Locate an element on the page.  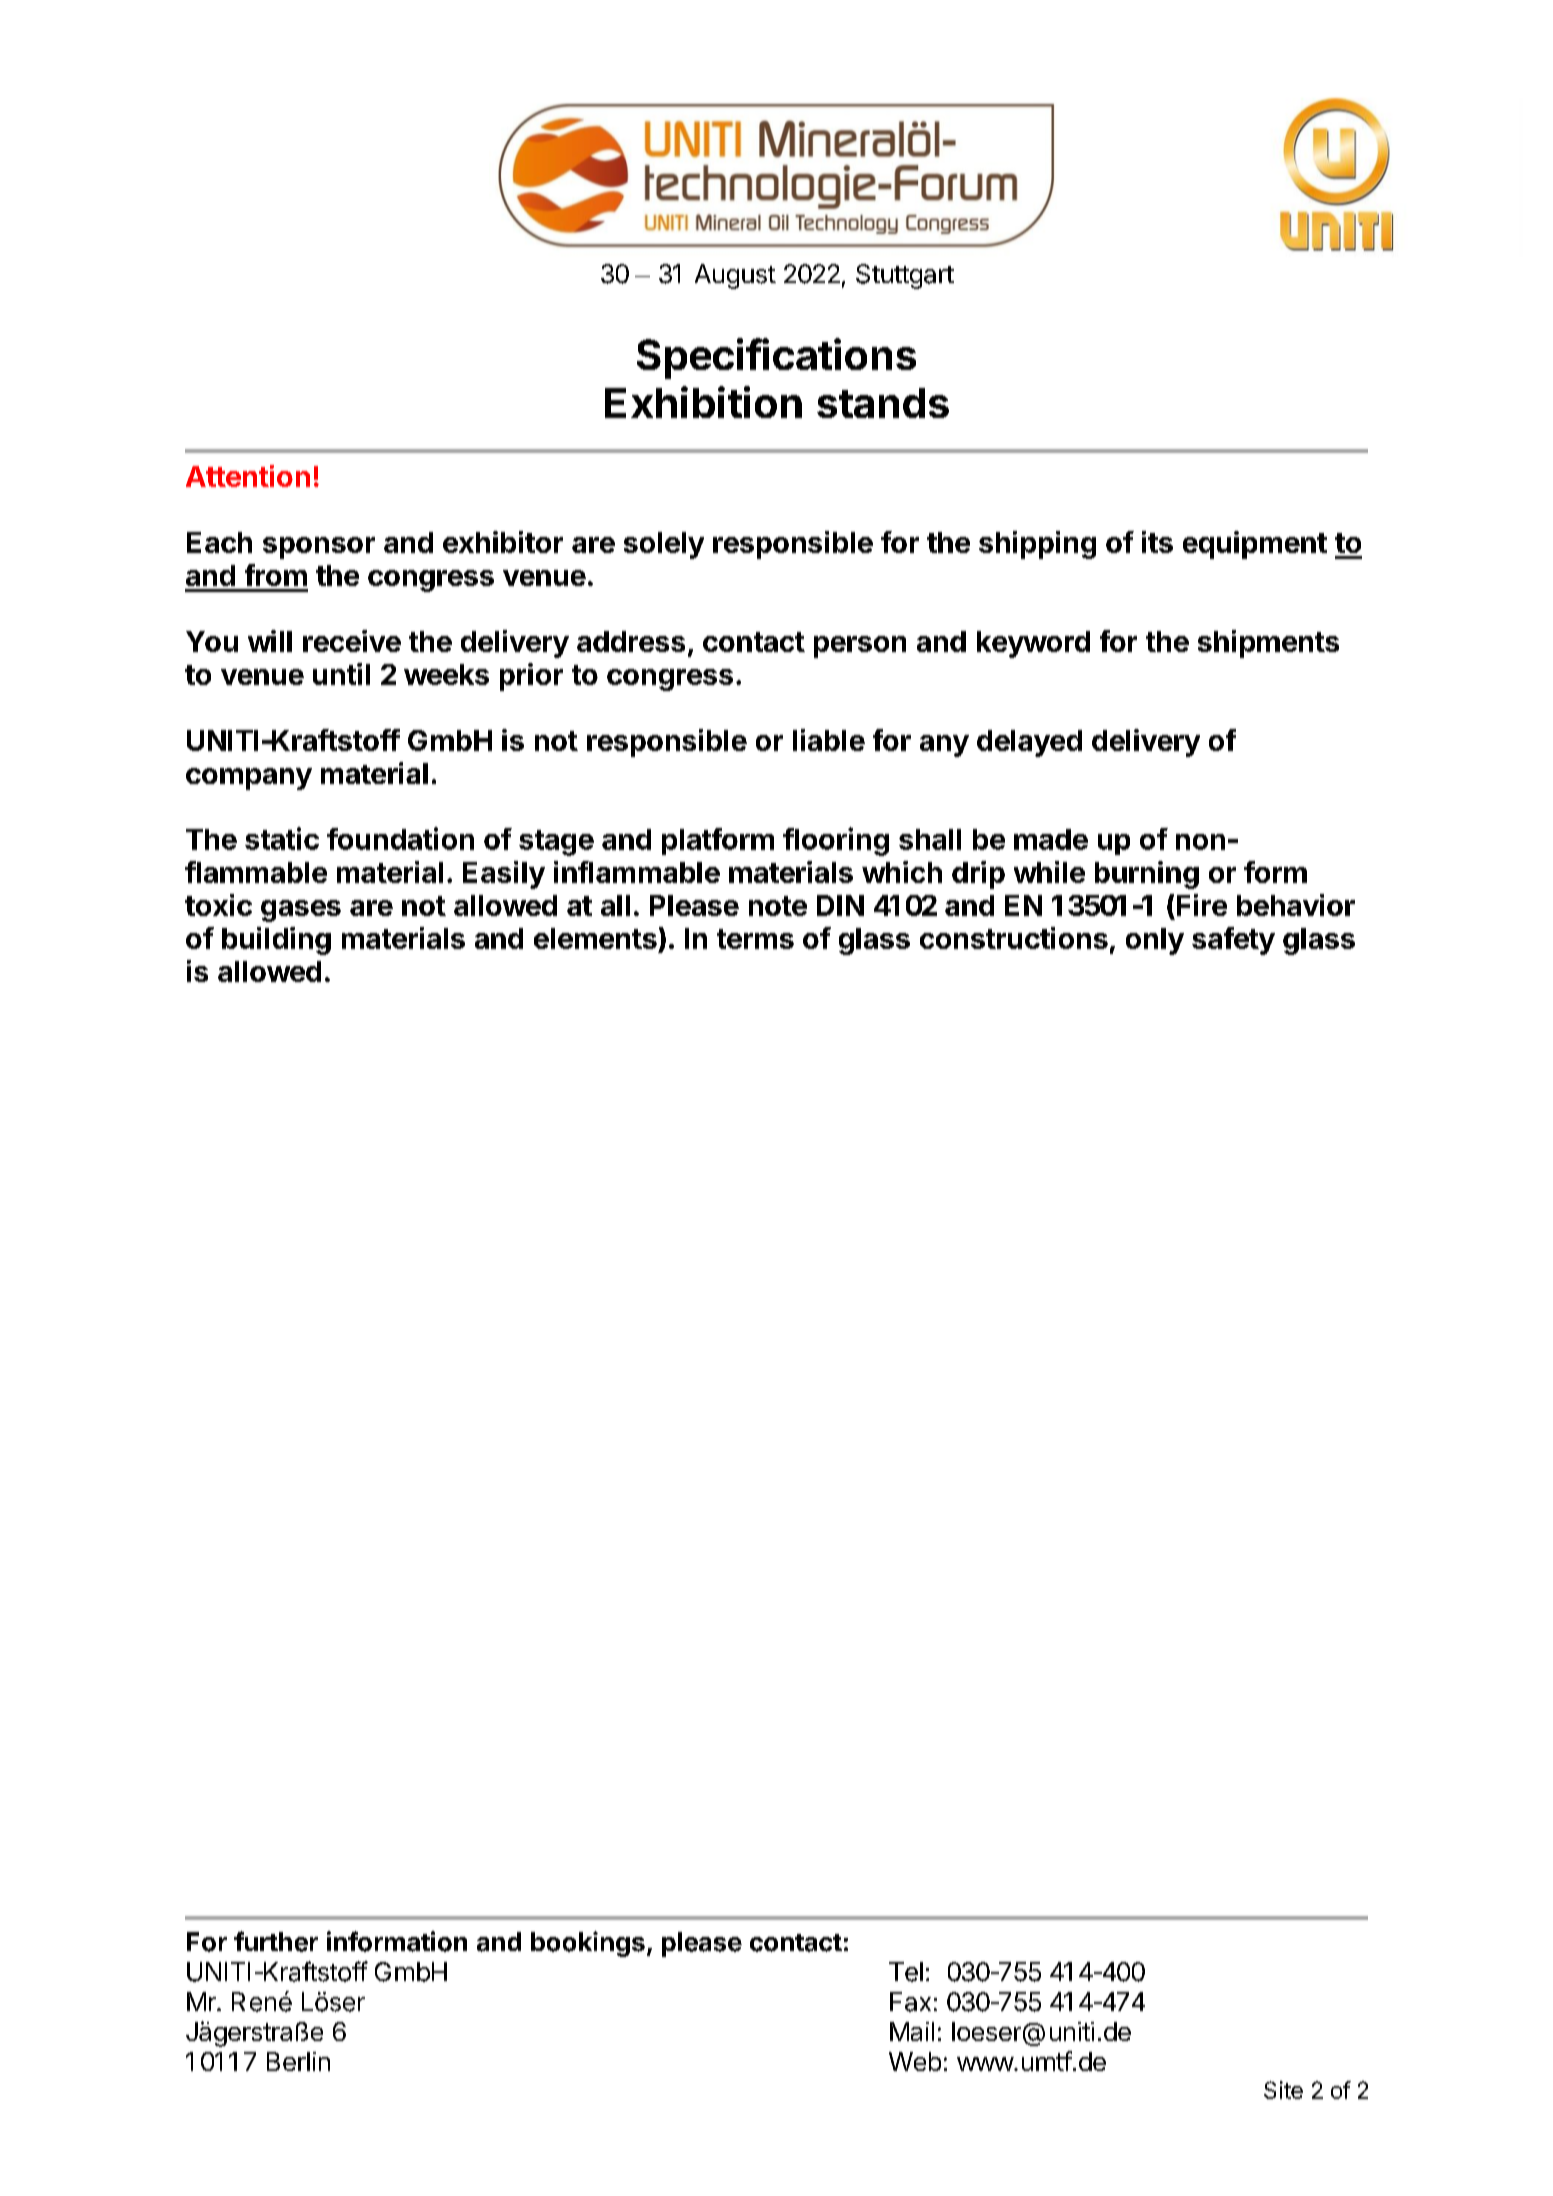
shipments is located at coordinates (1268, 644).
